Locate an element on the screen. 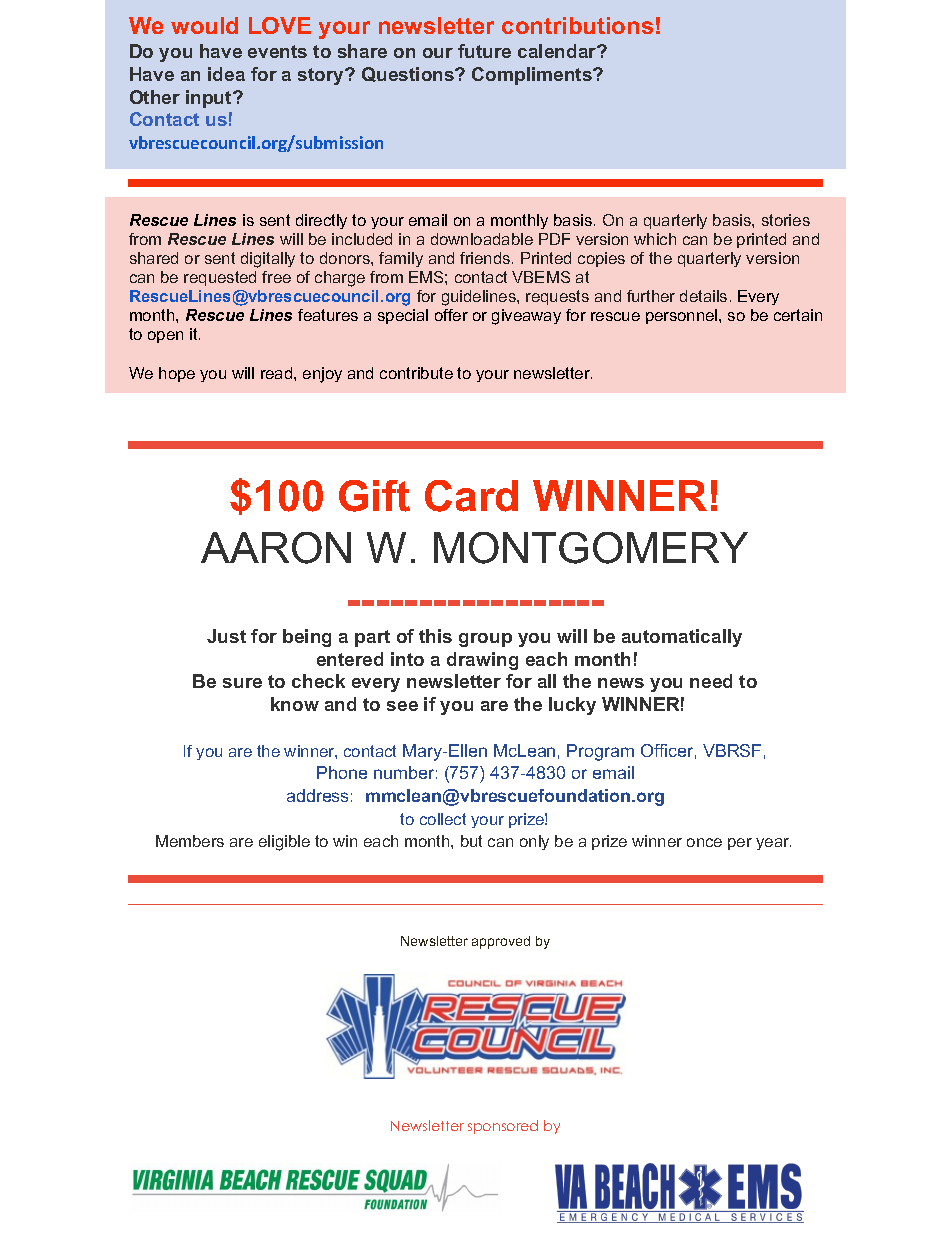 This screenshot has width=952, height=1233. need is located at coordinates (711, 681).
